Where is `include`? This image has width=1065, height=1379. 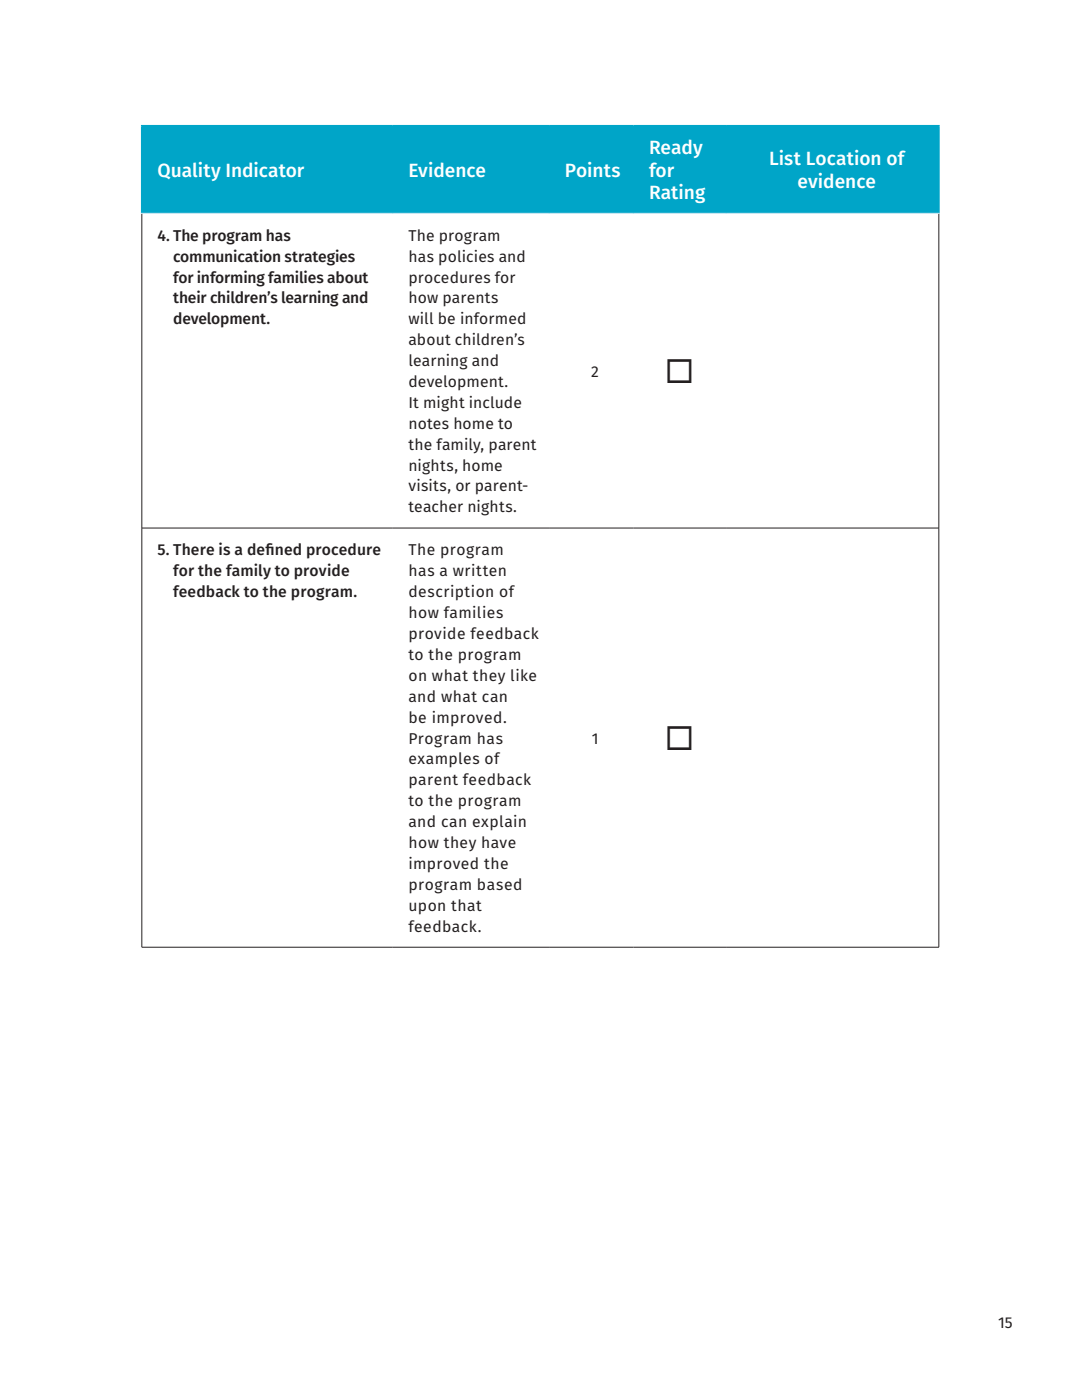
include is located at coordinates (495, 402).
